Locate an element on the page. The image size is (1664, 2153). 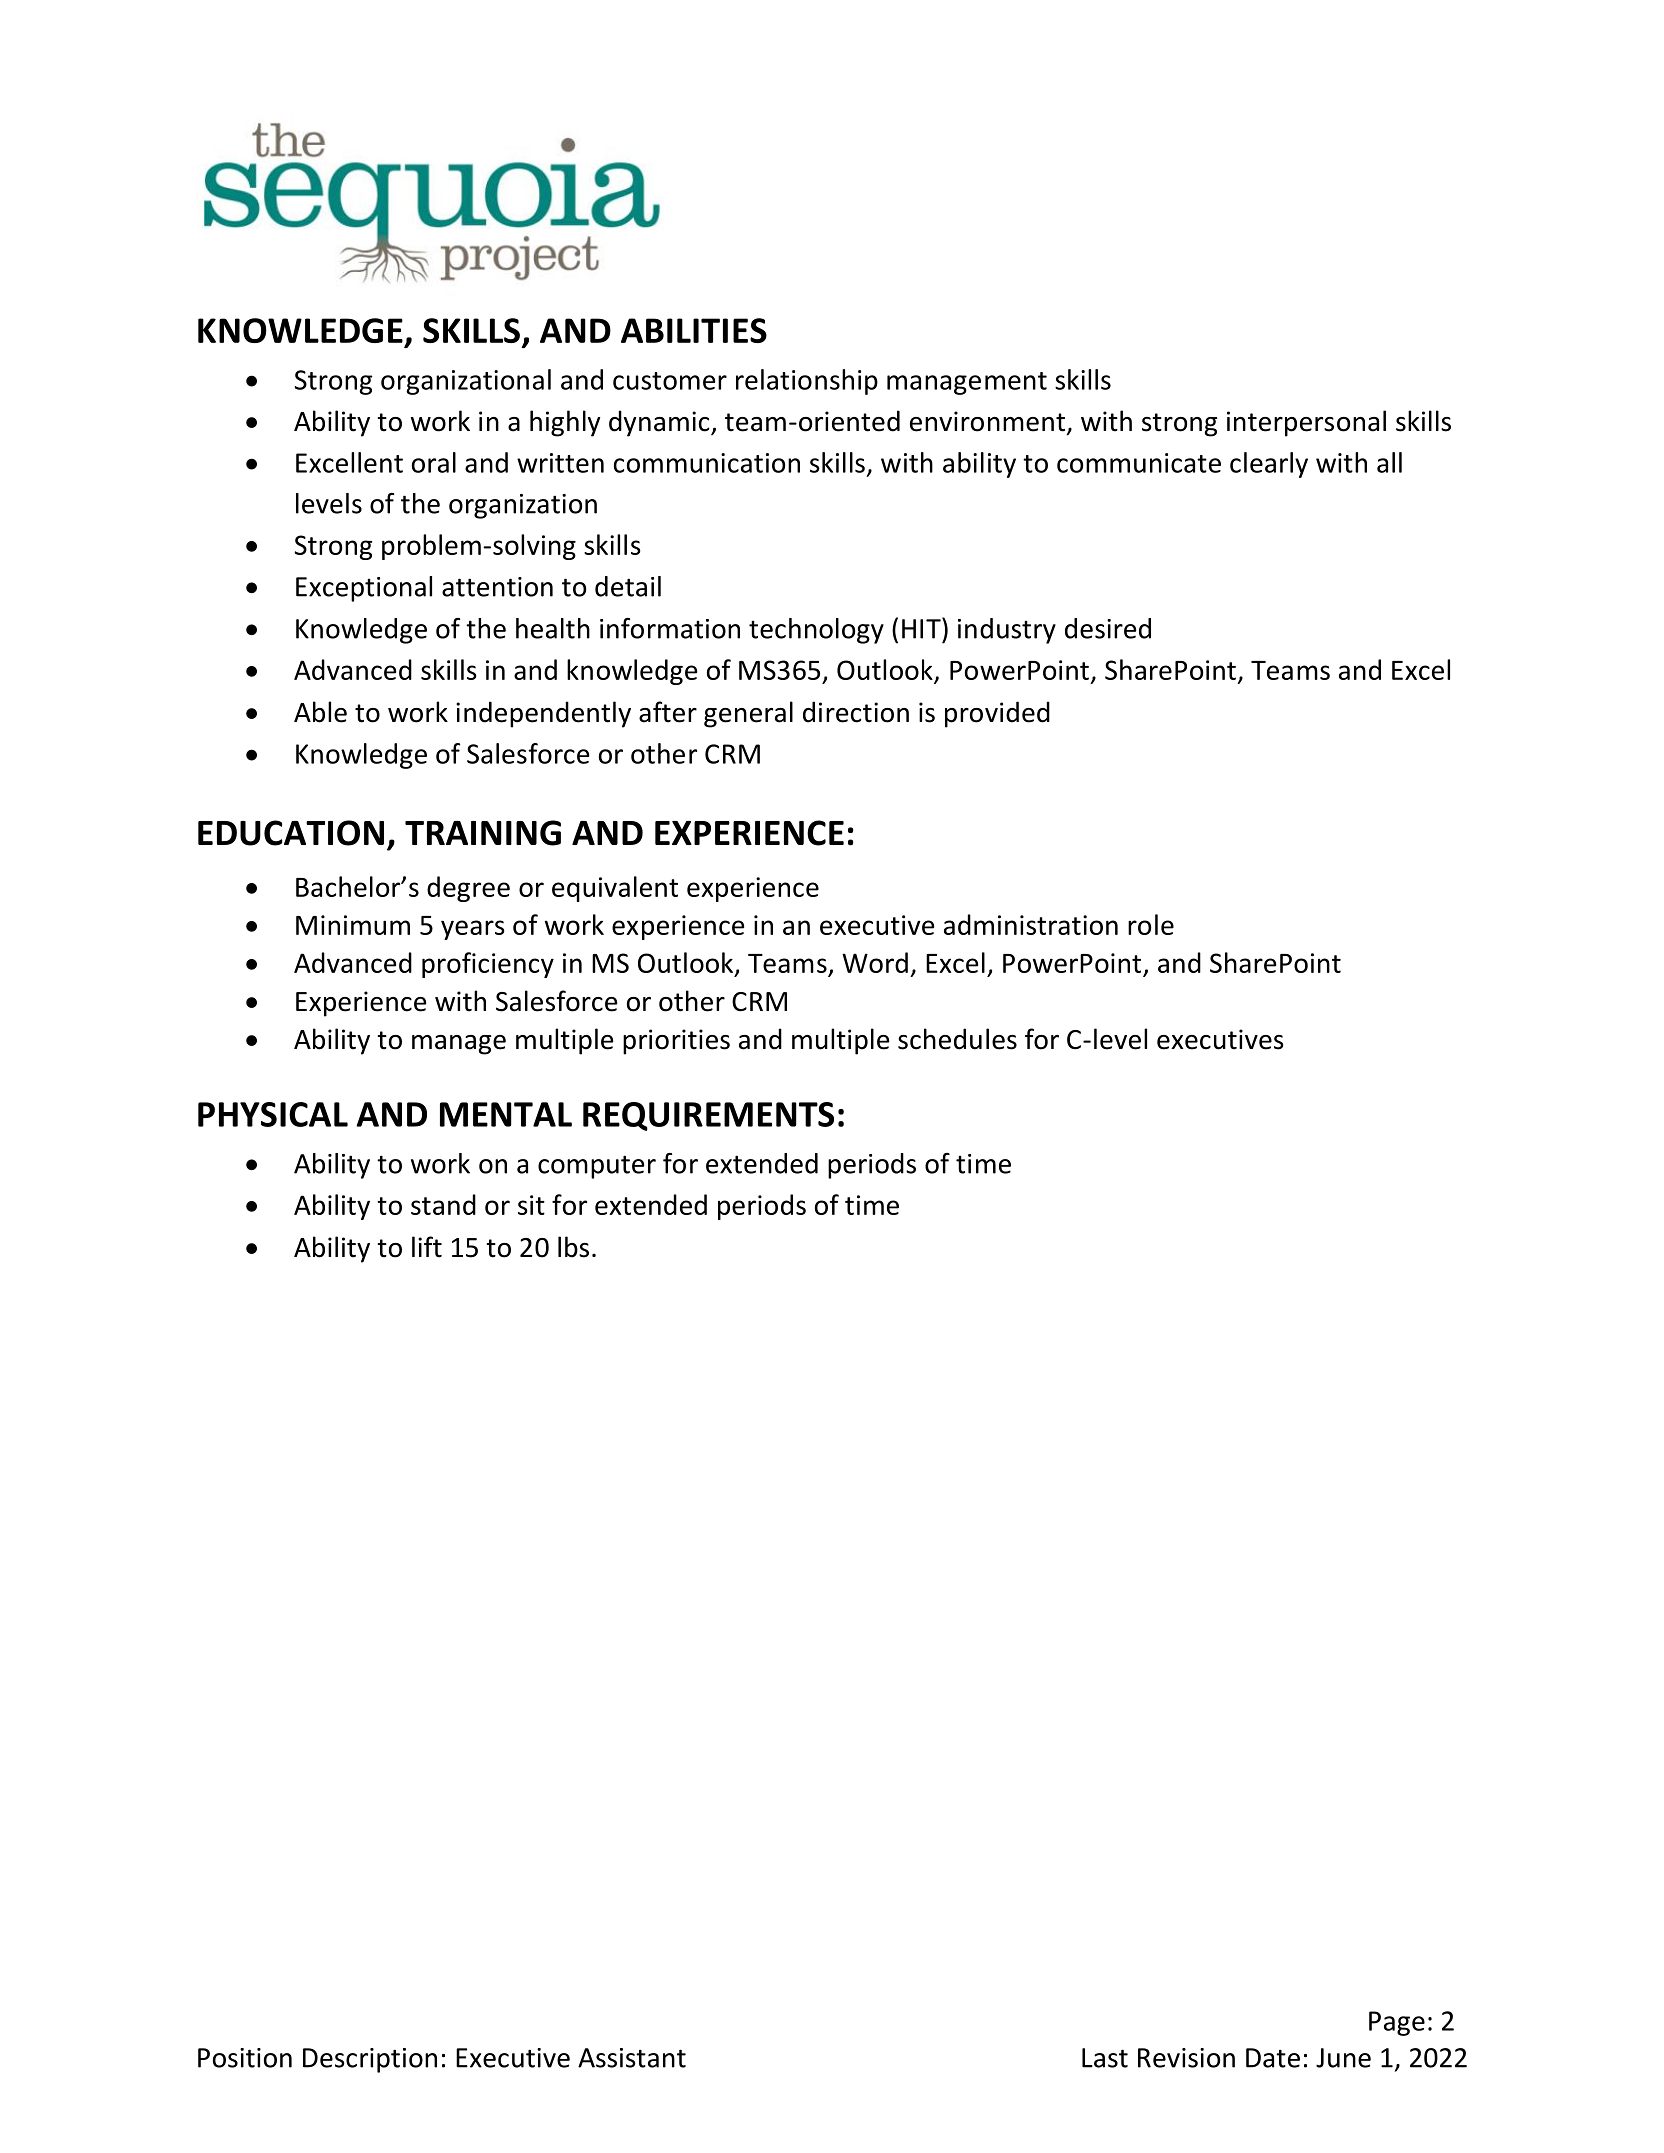
Assistant is located at coordinates (632, 2058).
